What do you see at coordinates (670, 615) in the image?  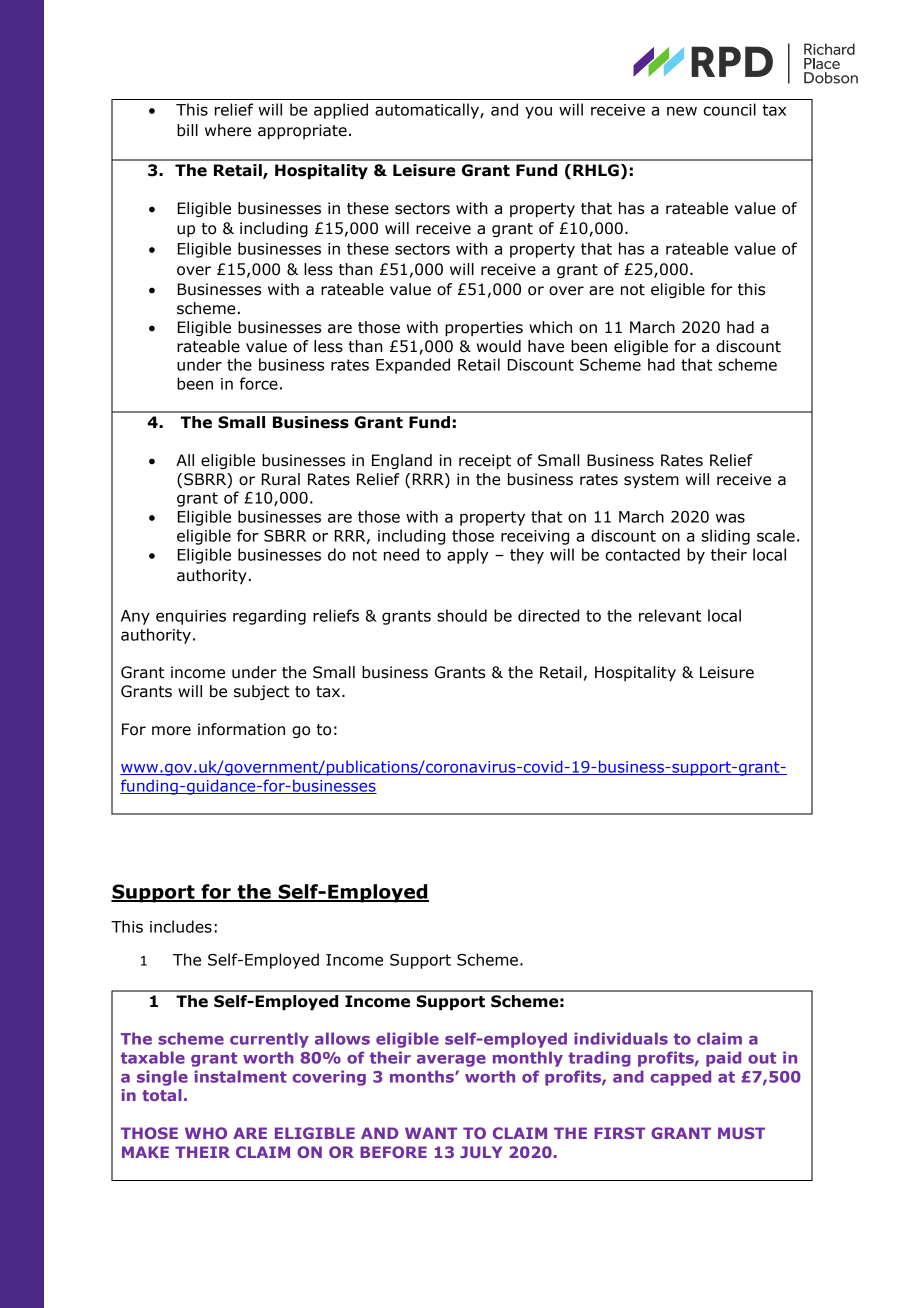 I see `relevant` at bounding box center [670, 615].
